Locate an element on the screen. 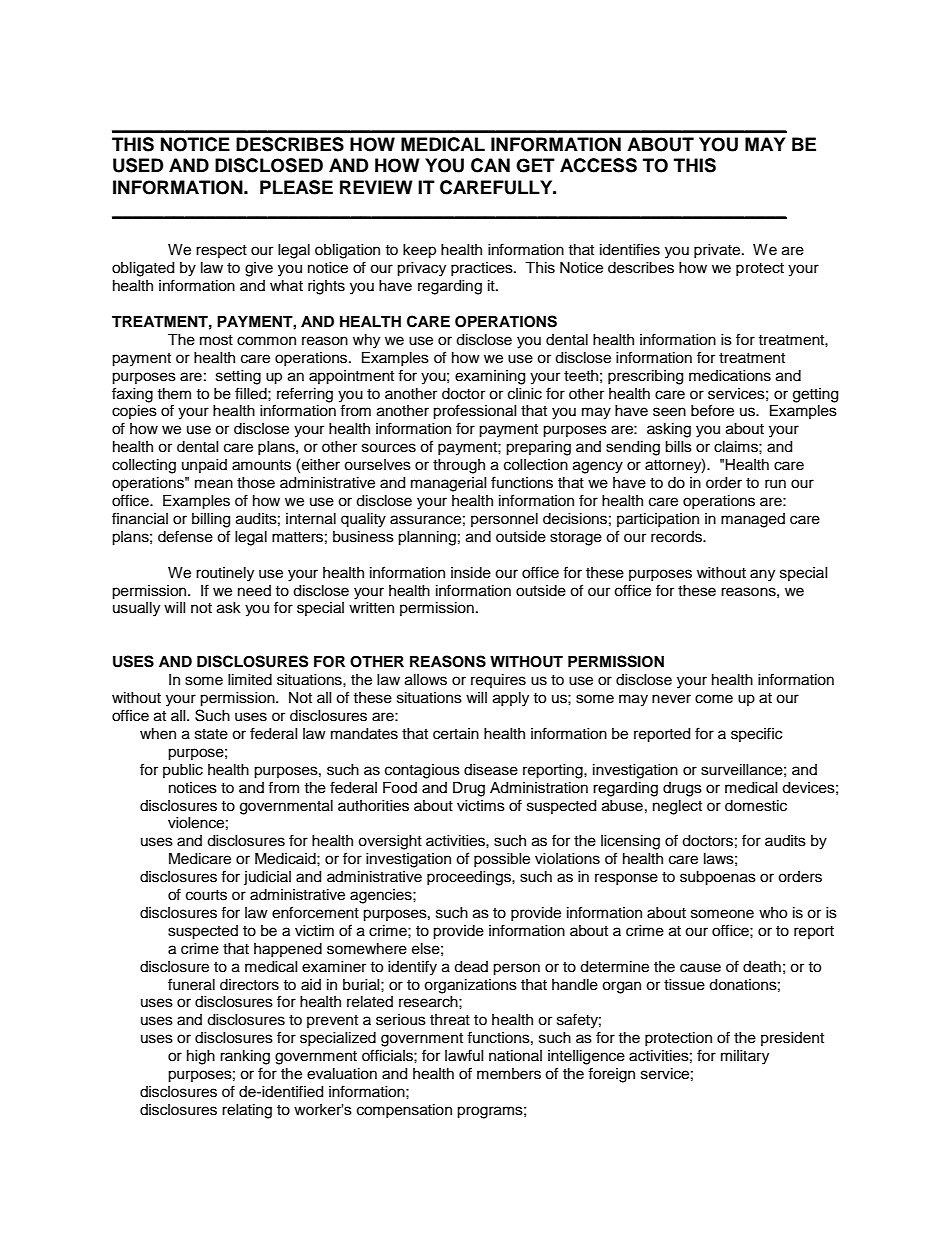 The image size is (952, 1233). high is located at coordinates (201, 1057).
